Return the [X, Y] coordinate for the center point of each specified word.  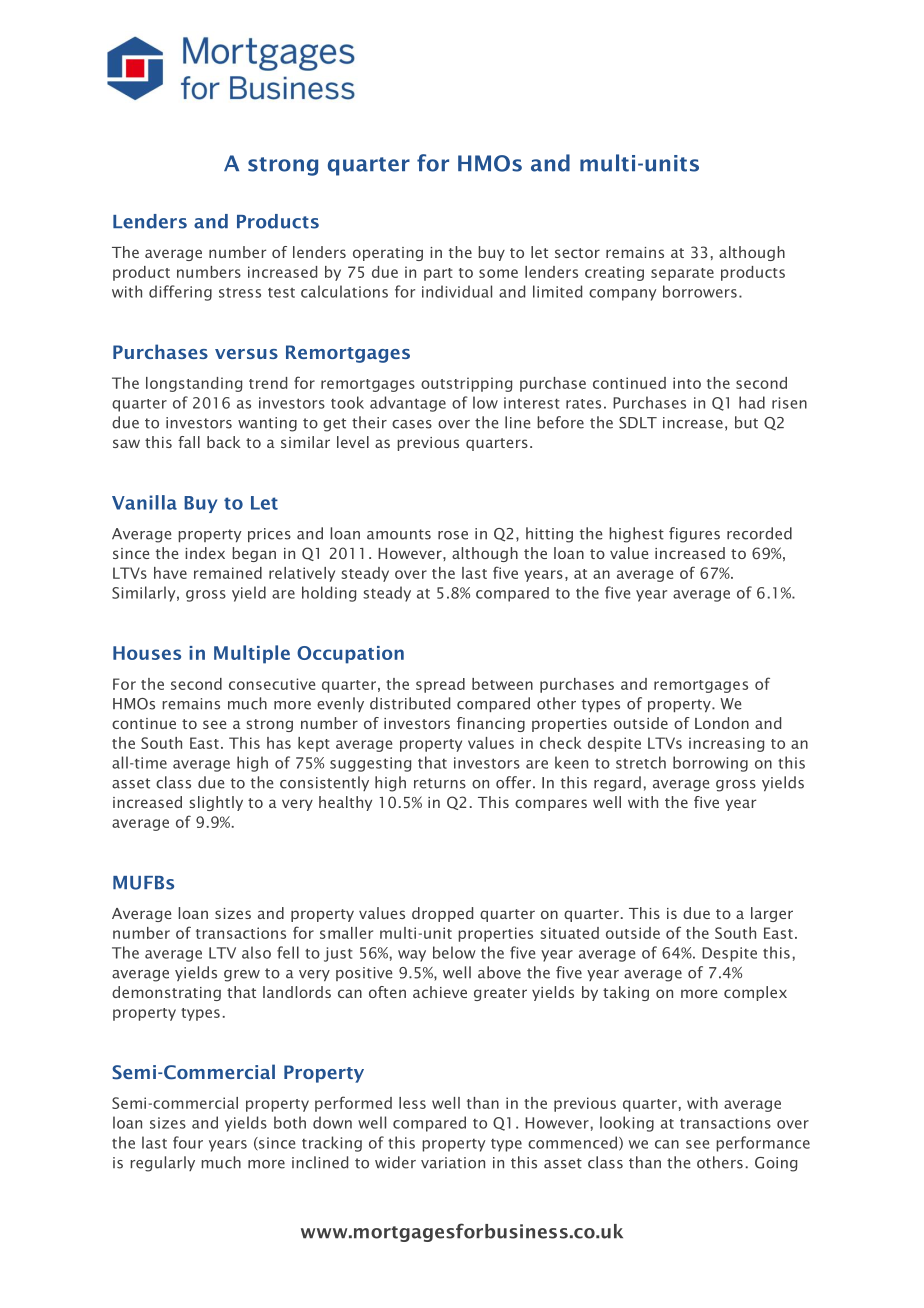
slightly [216, 803]
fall [189, 442]
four [188, 1142]
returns [440, 783]
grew [242, 976]
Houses [147, 653]
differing [180, 293]
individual [457, 291]
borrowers [700, 291]
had [752, 402]
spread [440, 685]
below [454, 952]
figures [694, 535]
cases [412, 424]
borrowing [710, 764]
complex [755, 993]
